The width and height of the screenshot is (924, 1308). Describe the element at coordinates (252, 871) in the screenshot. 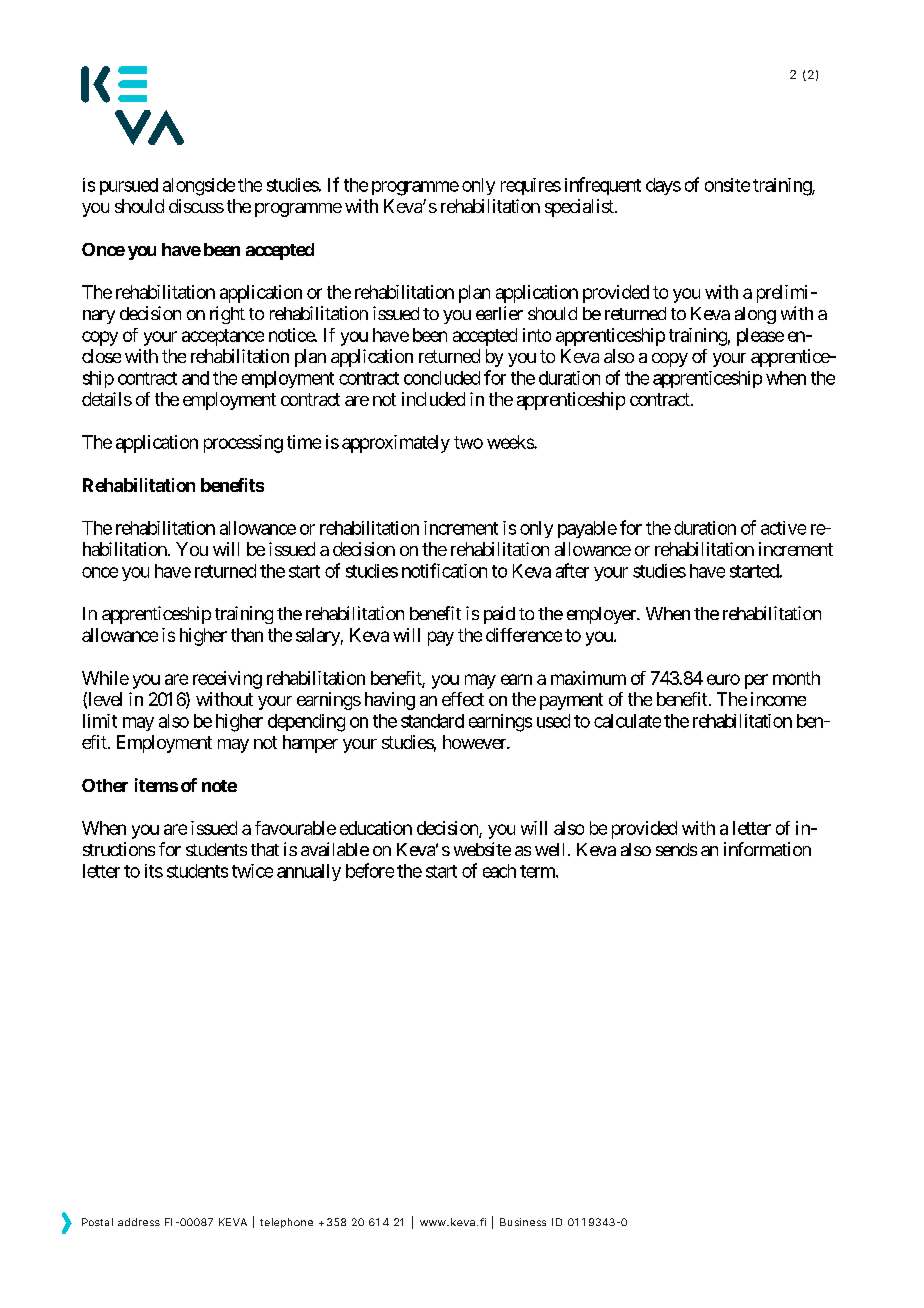

I see `twice` at that location.
